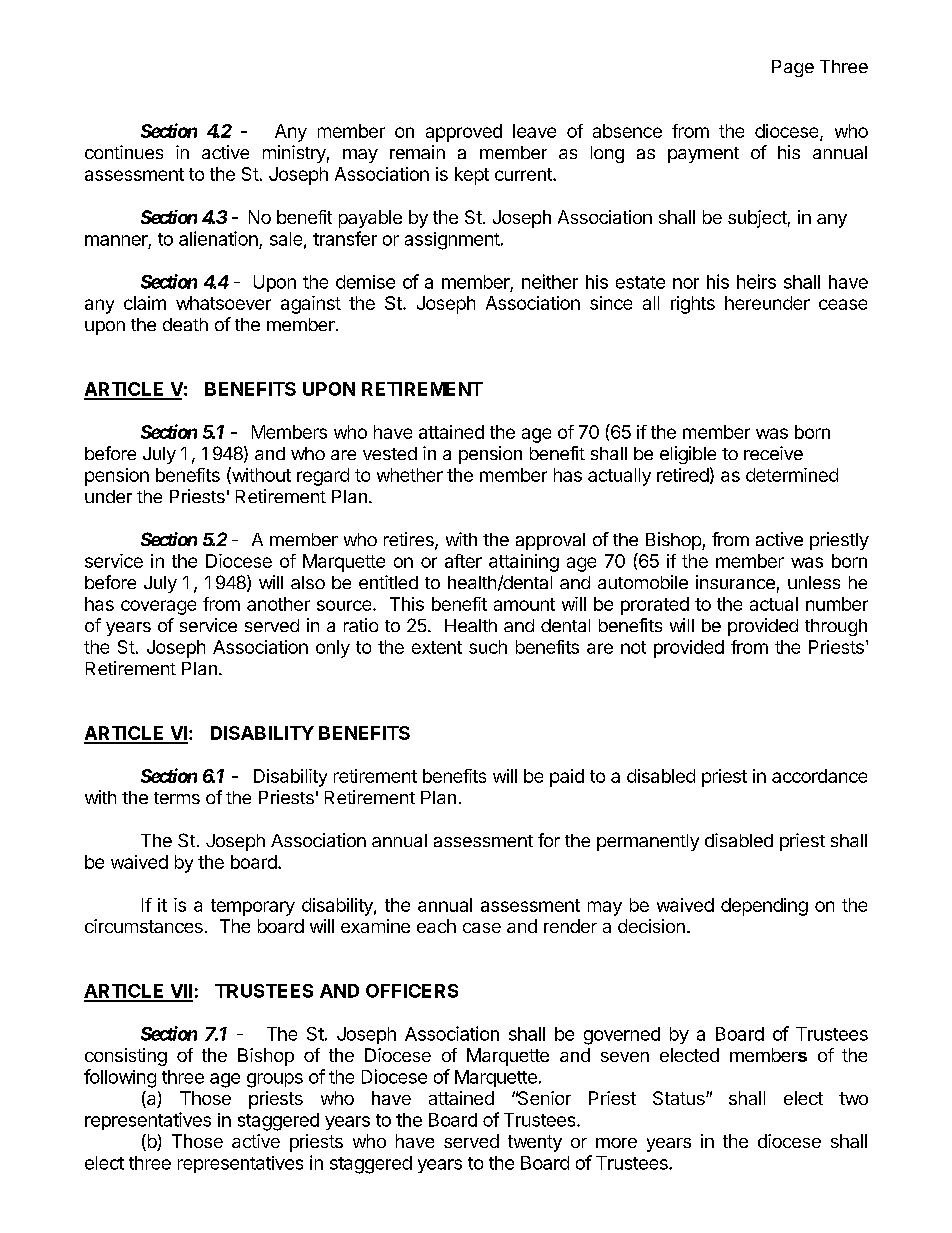  I want to click on case, so click(482, 928).
